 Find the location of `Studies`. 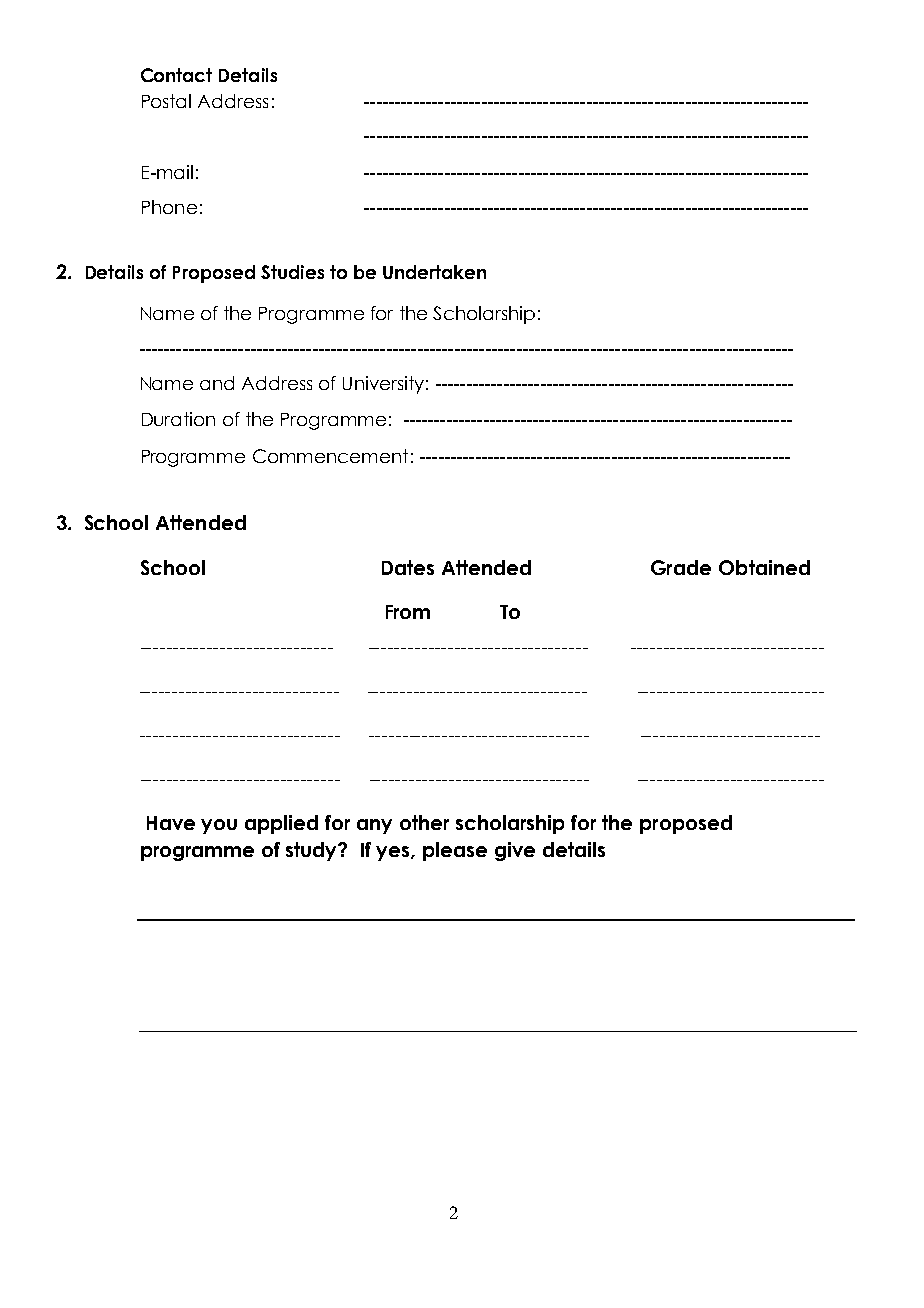

Studies is located at coordinates (292, 272).
